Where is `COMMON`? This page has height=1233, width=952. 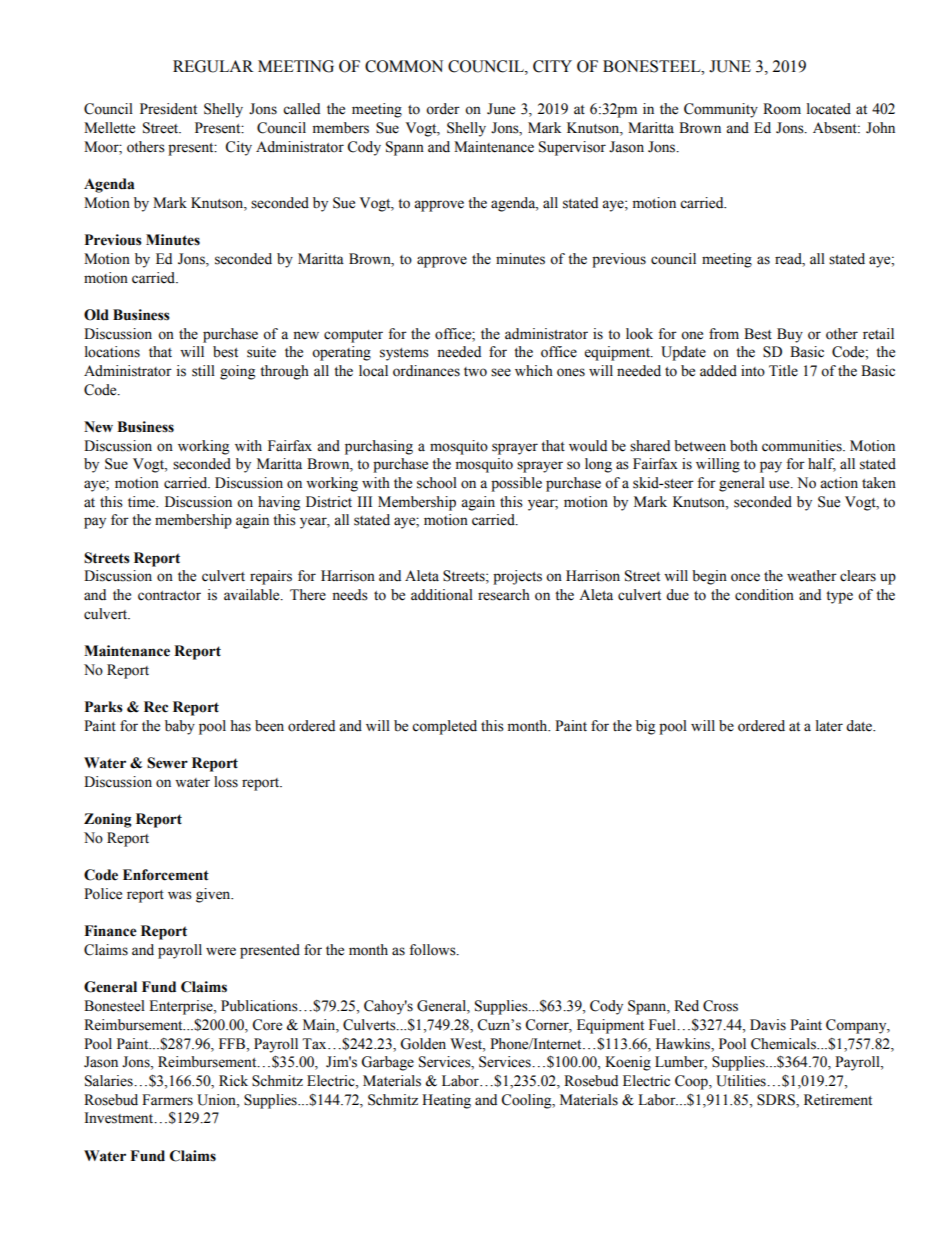 COMMON is located at coordinates (404, 66).
